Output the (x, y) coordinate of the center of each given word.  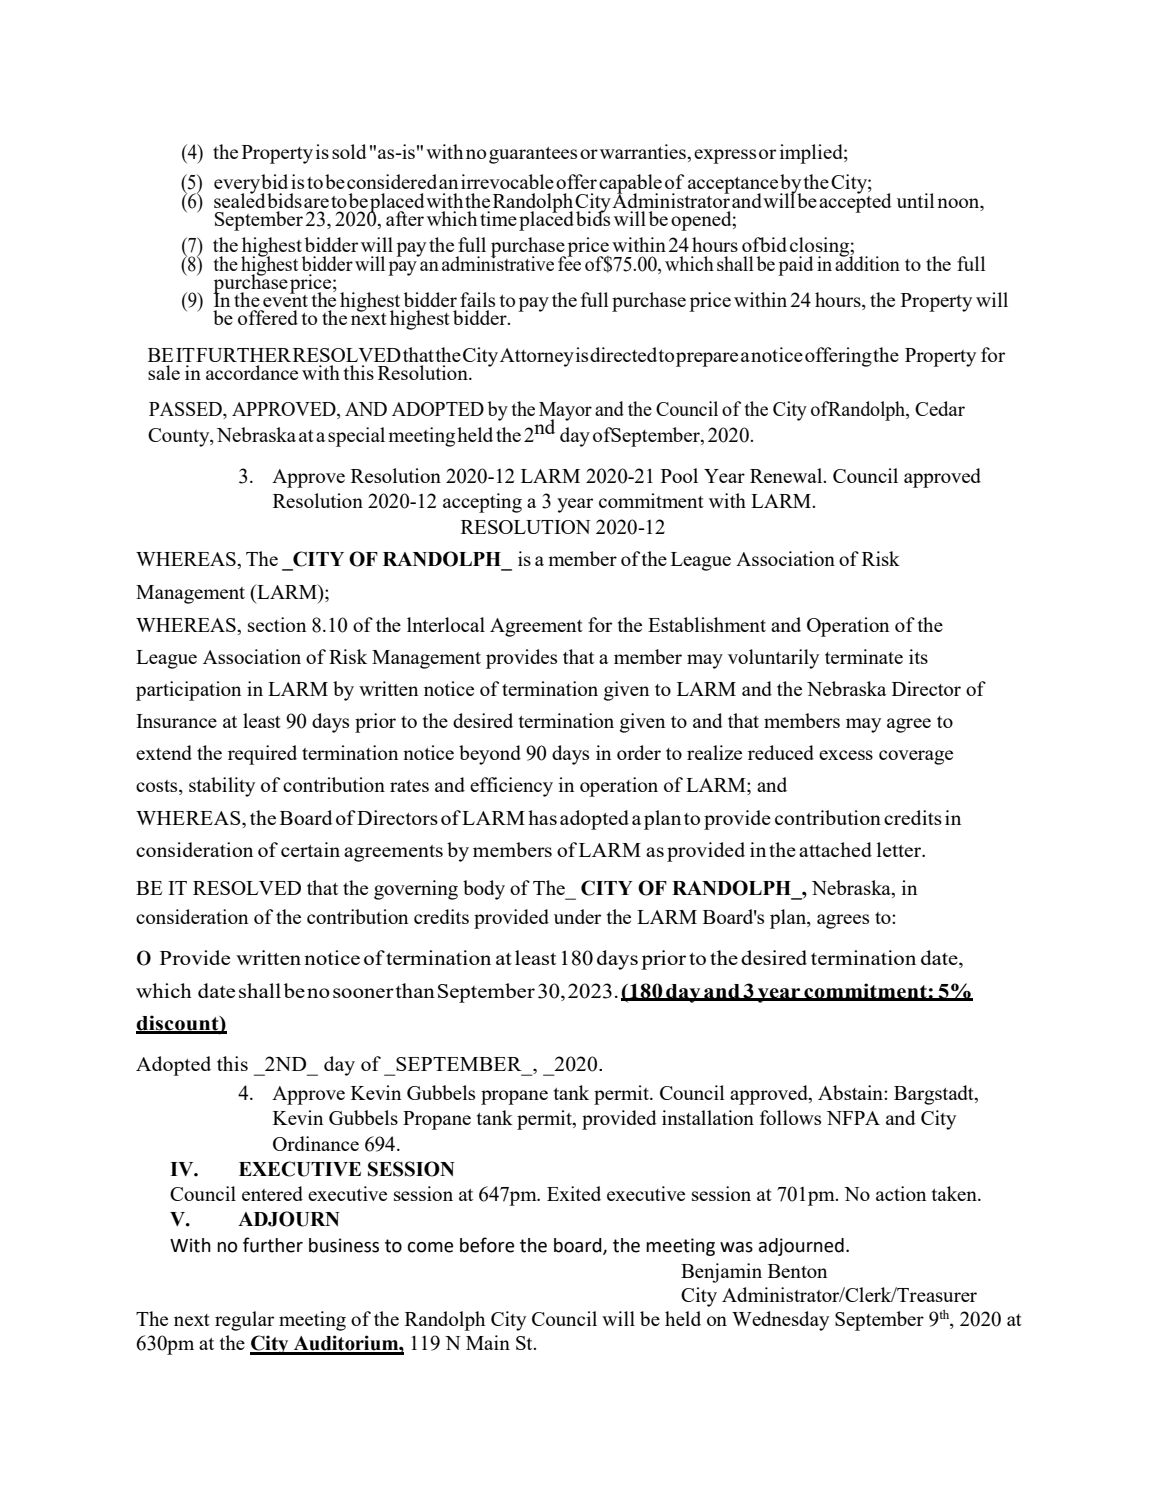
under (577, 916)
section (277, 624)
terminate (864, 656)
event (285, 299)
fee (569, 262)
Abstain (851, 1092)
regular (244, 1321)
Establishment (707, 624)
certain (310, 849)
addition (867, 262)
